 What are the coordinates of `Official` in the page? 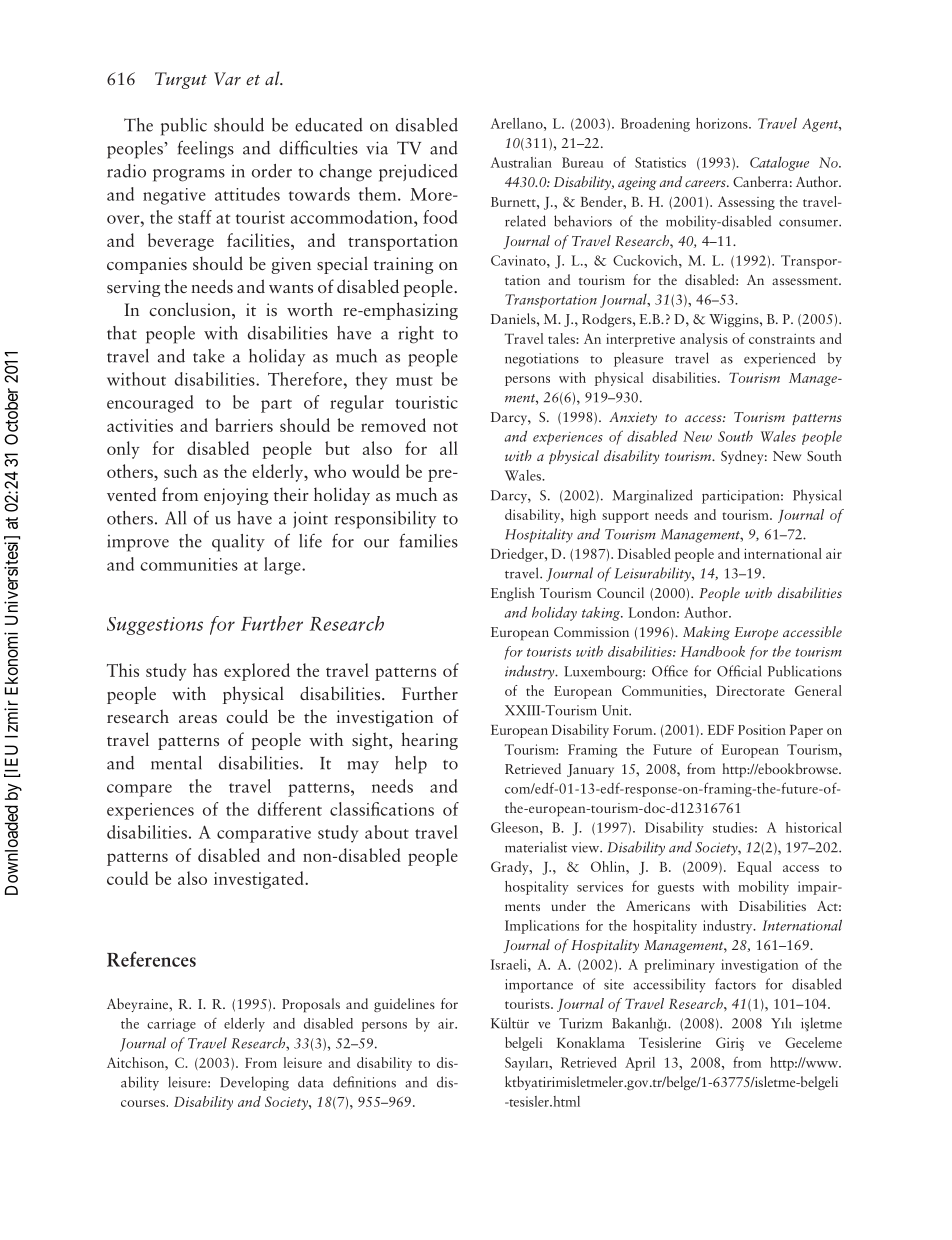 It's located at (739, 671).
